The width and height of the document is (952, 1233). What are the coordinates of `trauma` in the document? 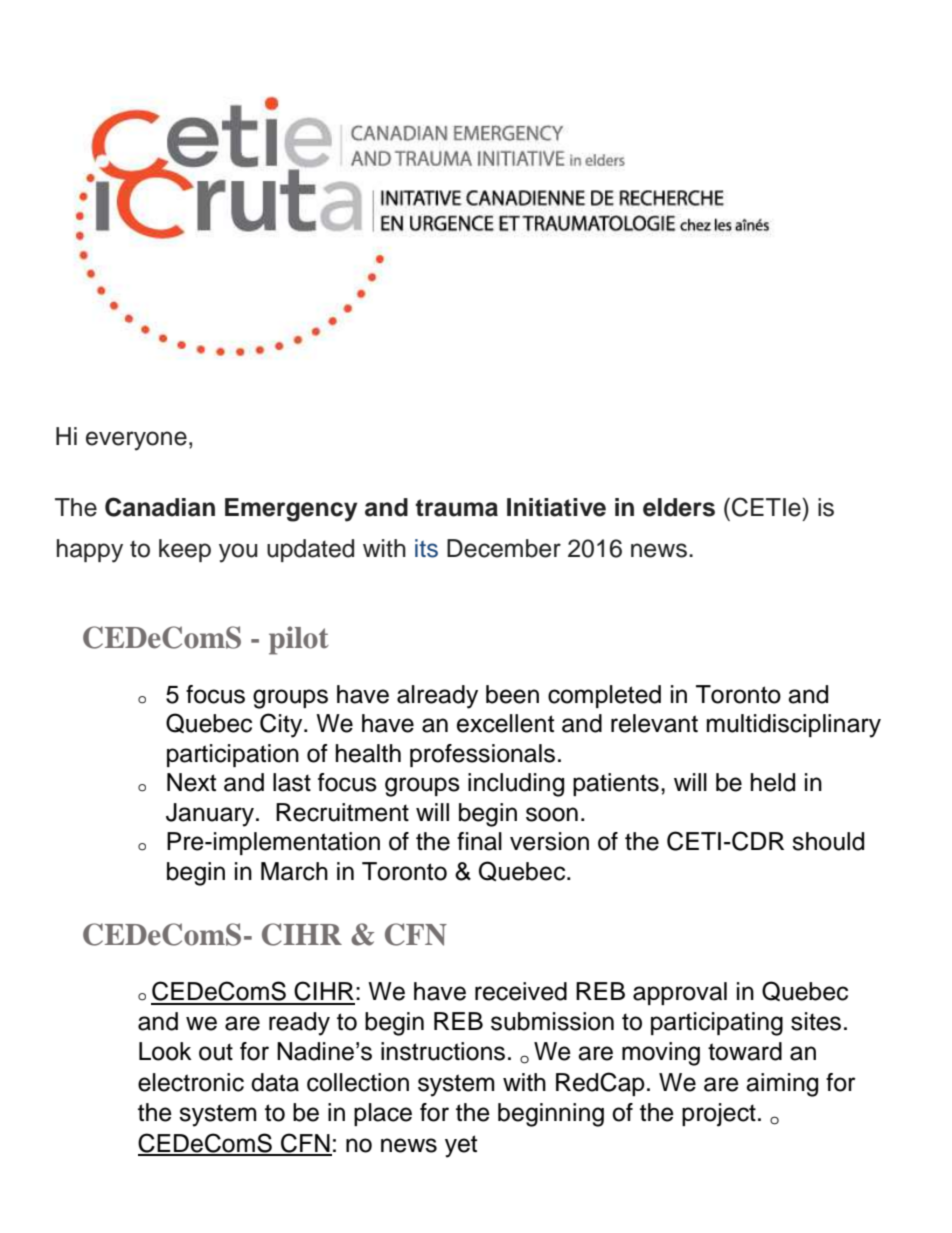 It's located at (457, 508).
